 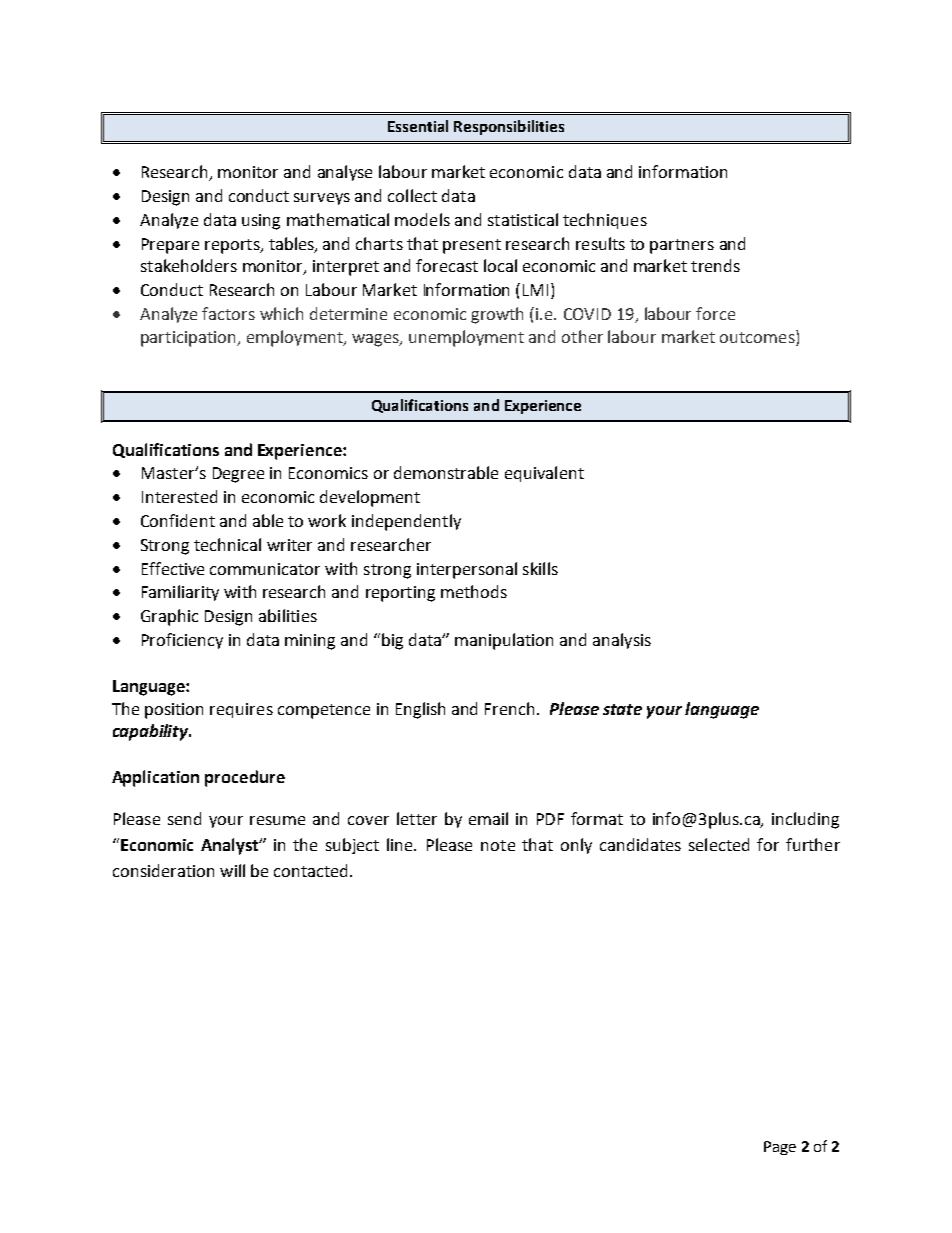 What do you see at coordinates (813, 844) in the screenshot?
I see `further` at bounding box center [813, 844].
